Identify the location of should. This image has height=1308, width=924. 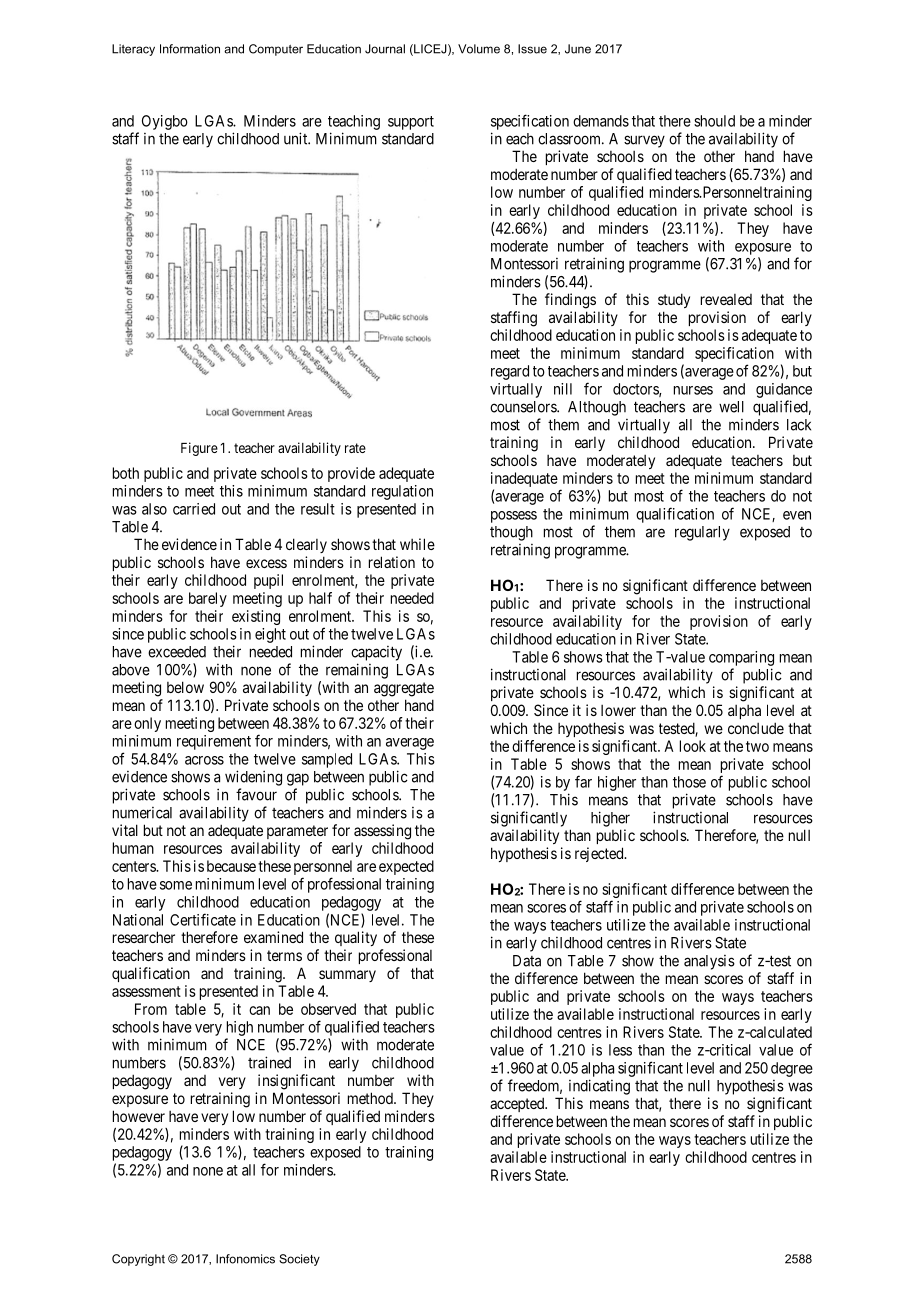
(714, 121).
